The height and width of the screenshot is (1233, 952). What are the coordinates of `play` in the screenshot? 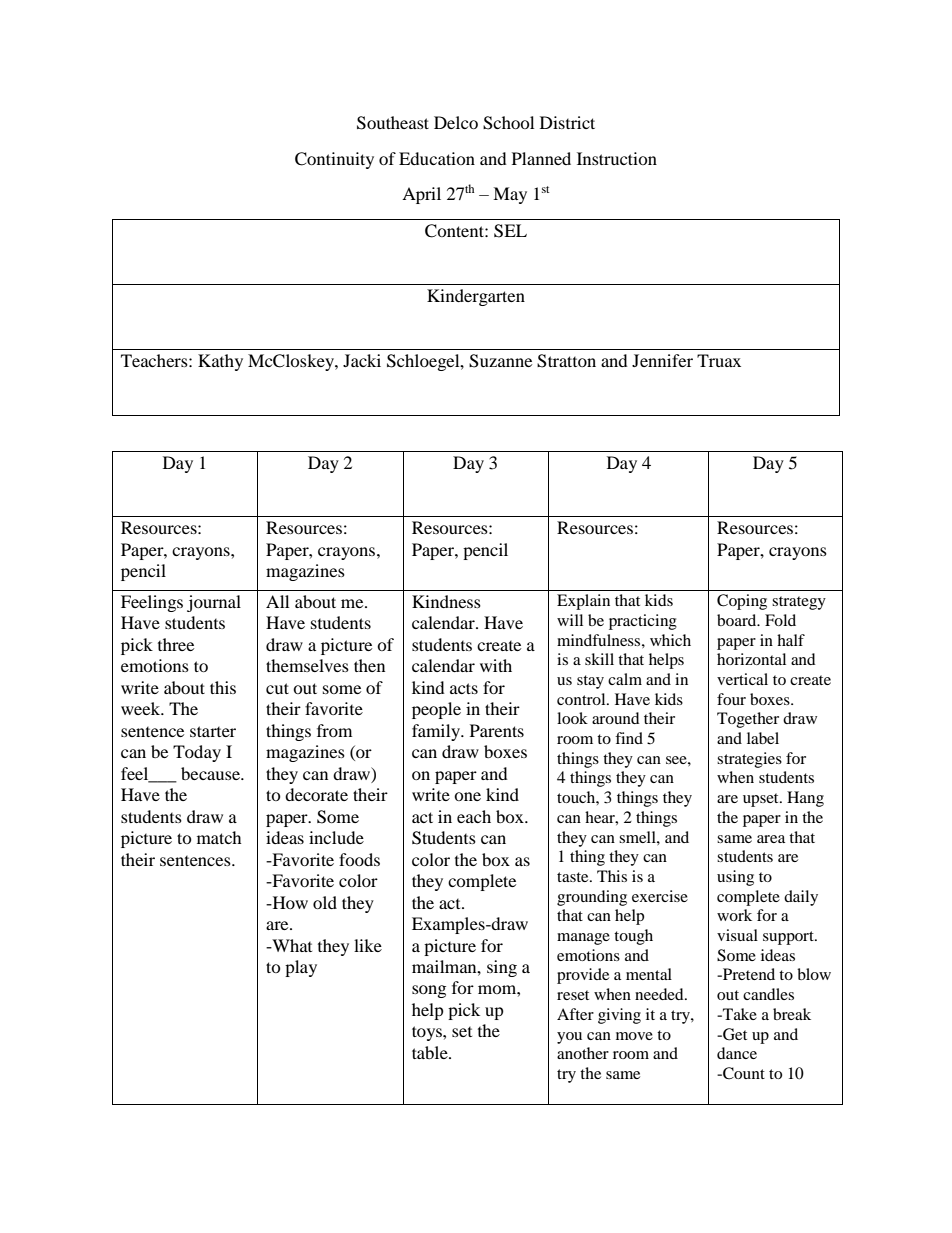 It's located at (301, 968).
